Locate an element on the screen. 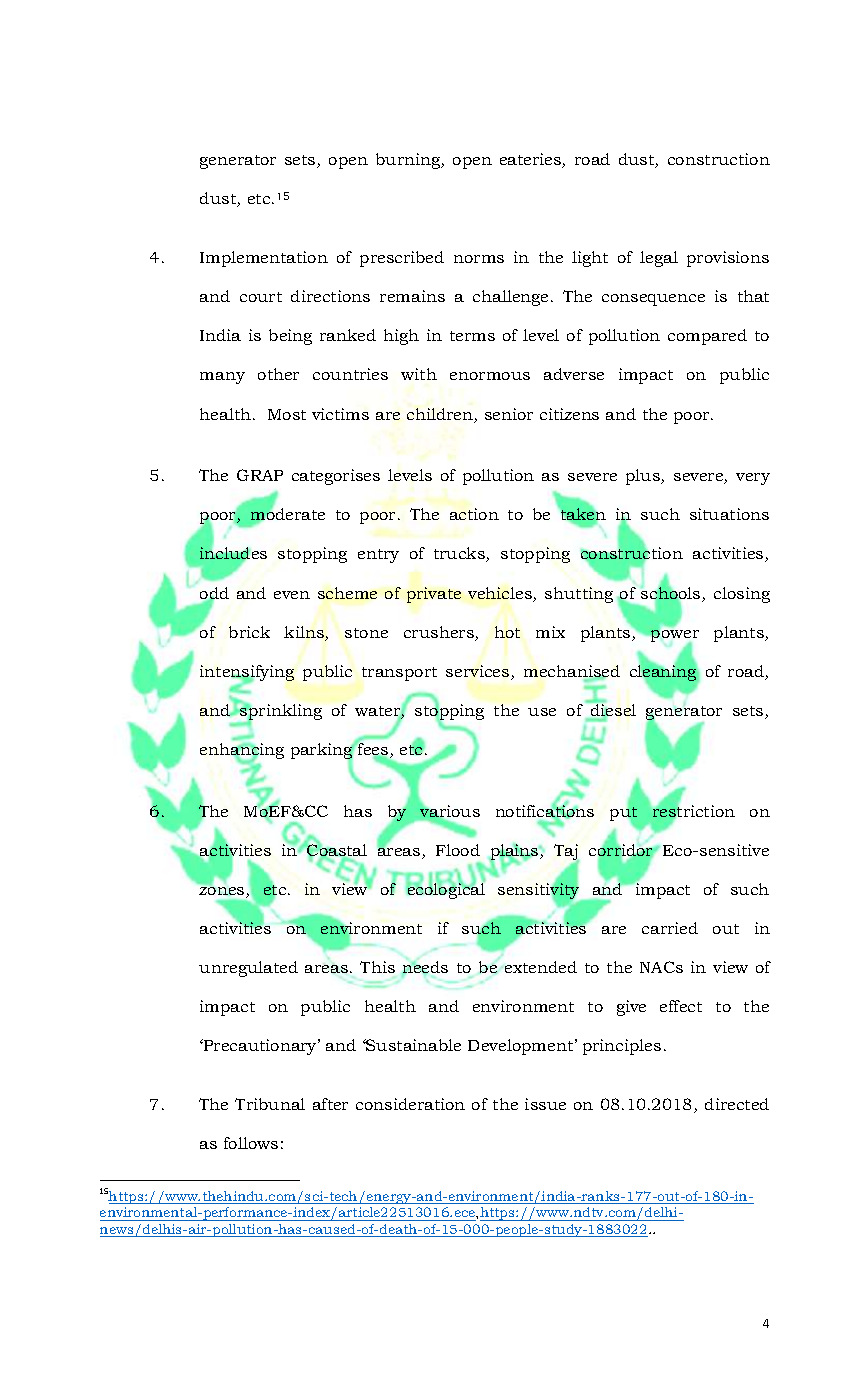 This screenshot has height=1400, width=849. legal is located at coordinates (659, 259).
